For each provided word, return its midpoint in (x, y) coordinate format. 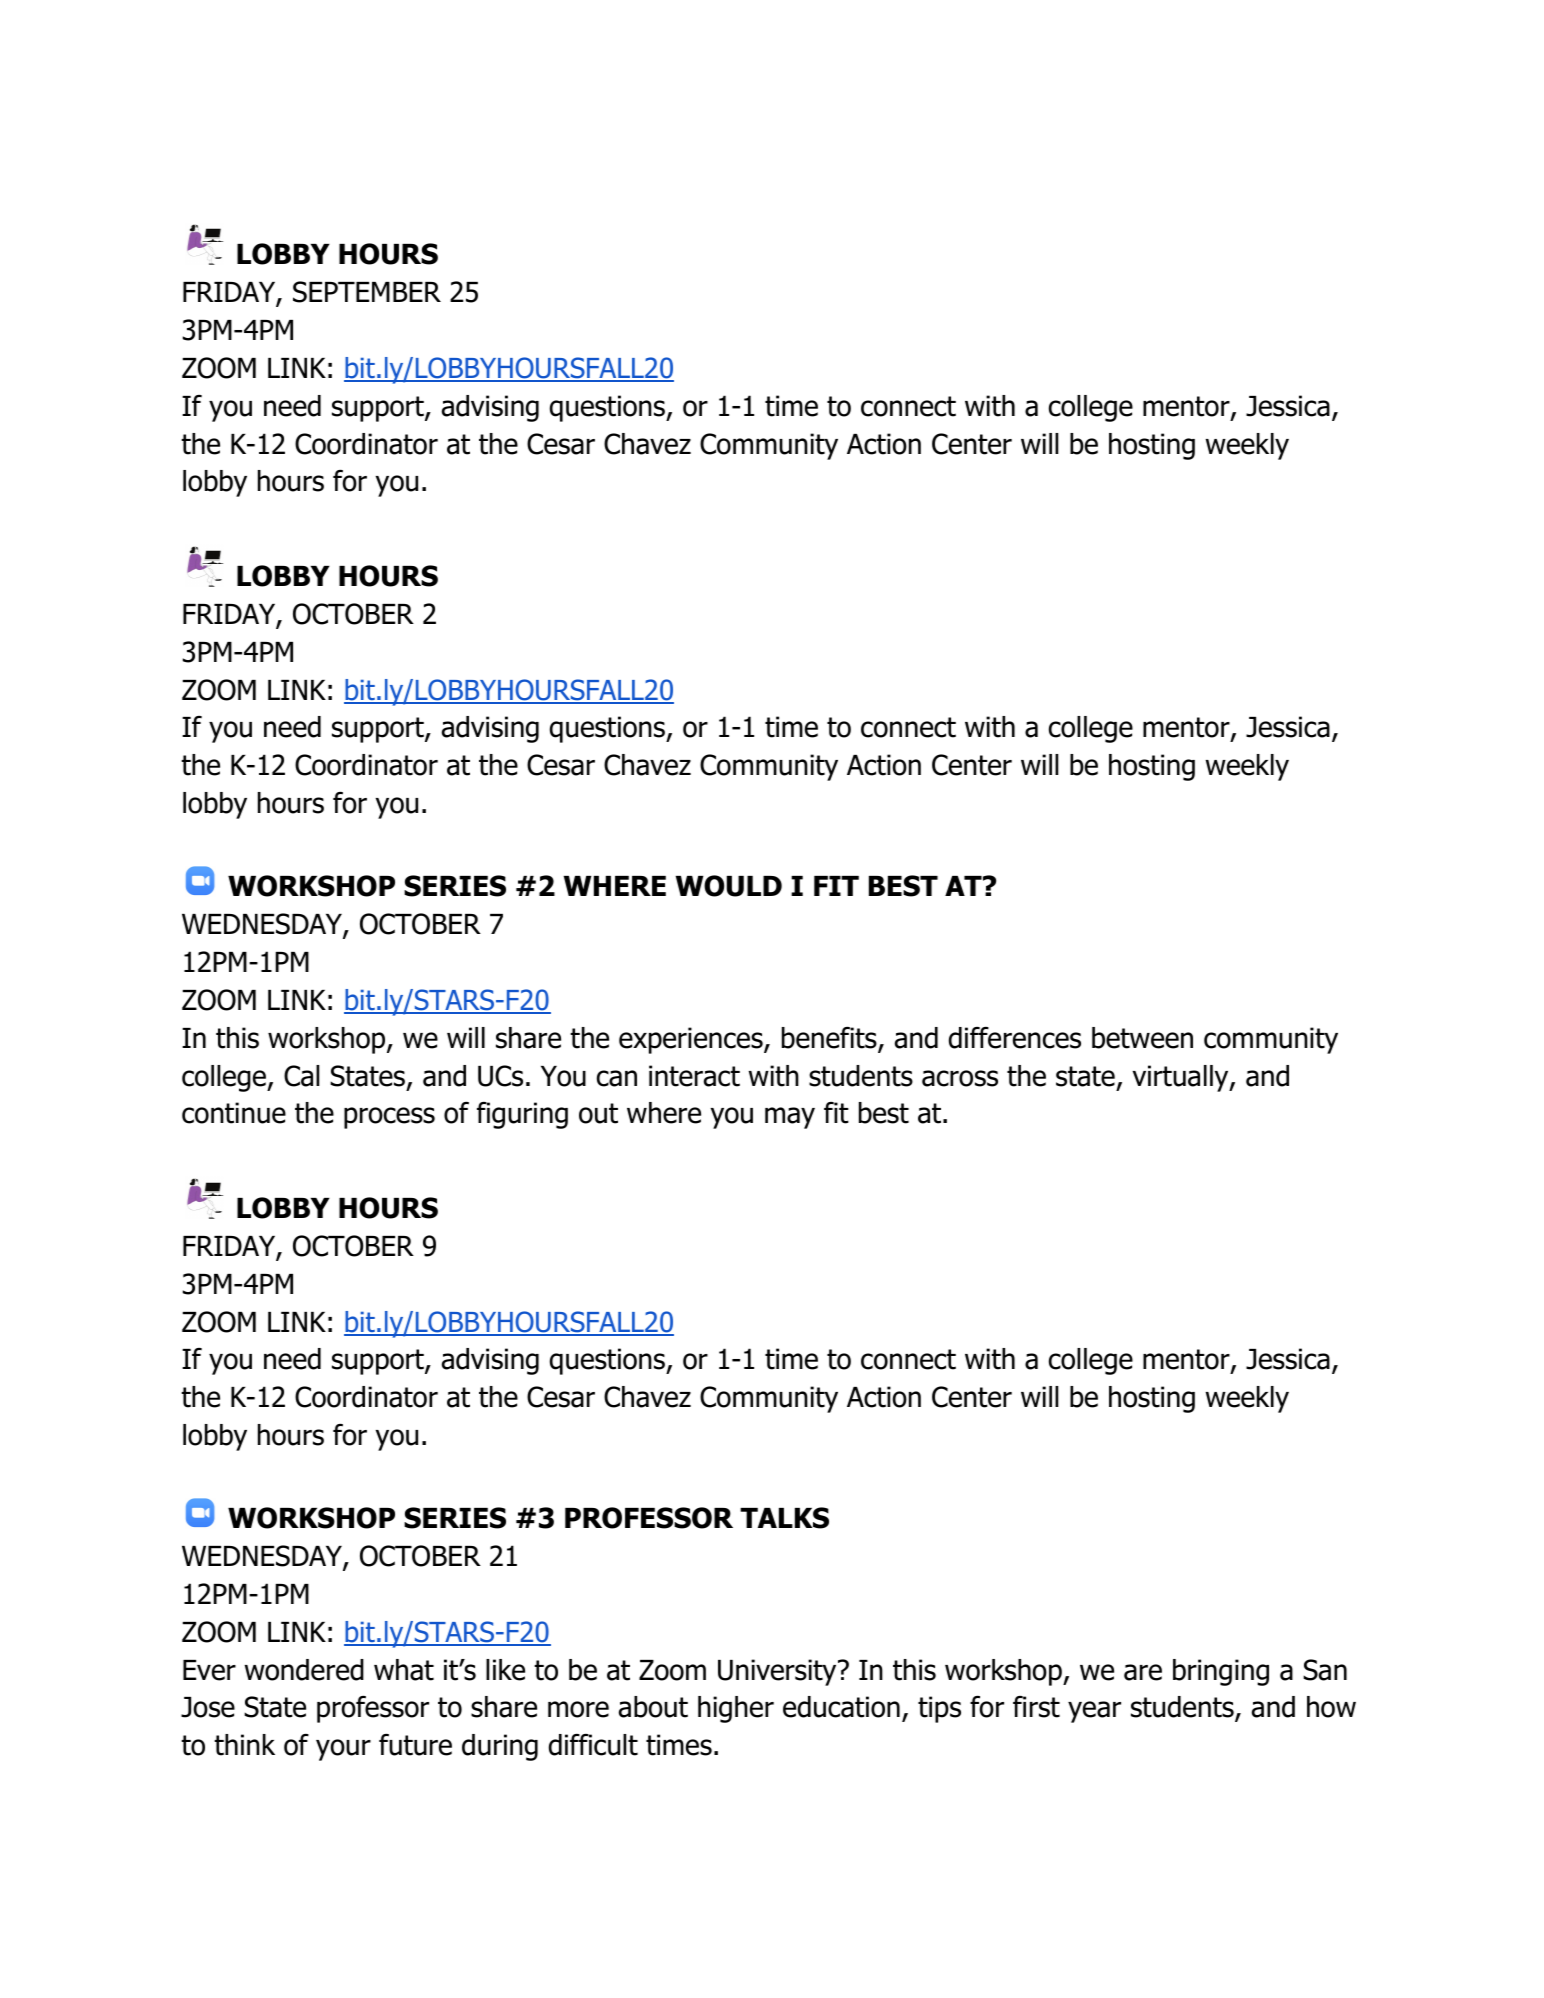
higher (736, 1709)
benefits (830, 1039)
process (389, 1118)
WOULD (729, 886)
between (1142, 1038)
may (790, 1118)
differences (1015, 1038)
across (960, 1078)
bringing (1221, 1672)
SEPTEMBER (367, 292)
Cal (301, 1076)
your (343, 1750)
